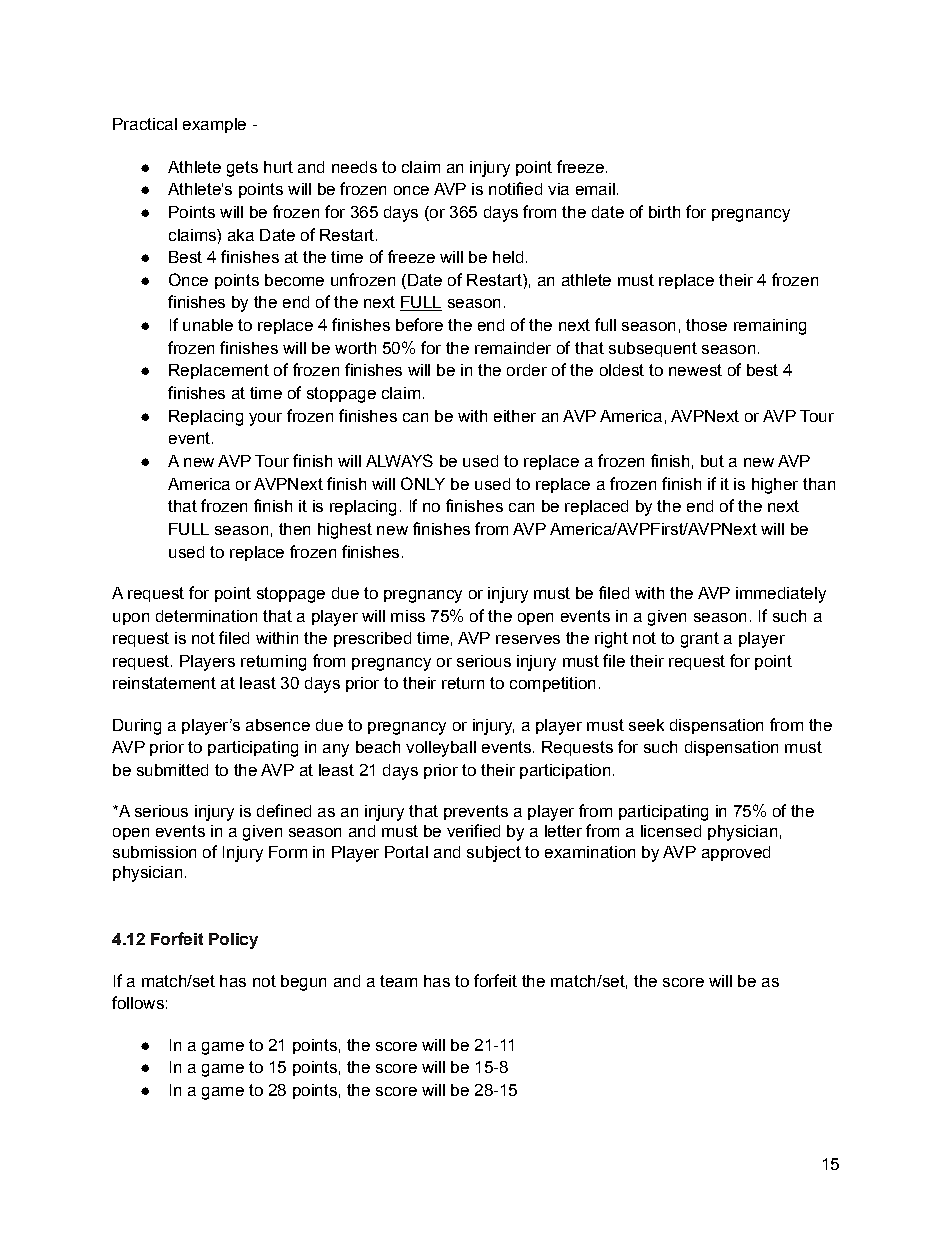 The image size is (952, 1233). Describe the element at coordinates (172, 770) in the screenshot. I see `submitted` at that location.
